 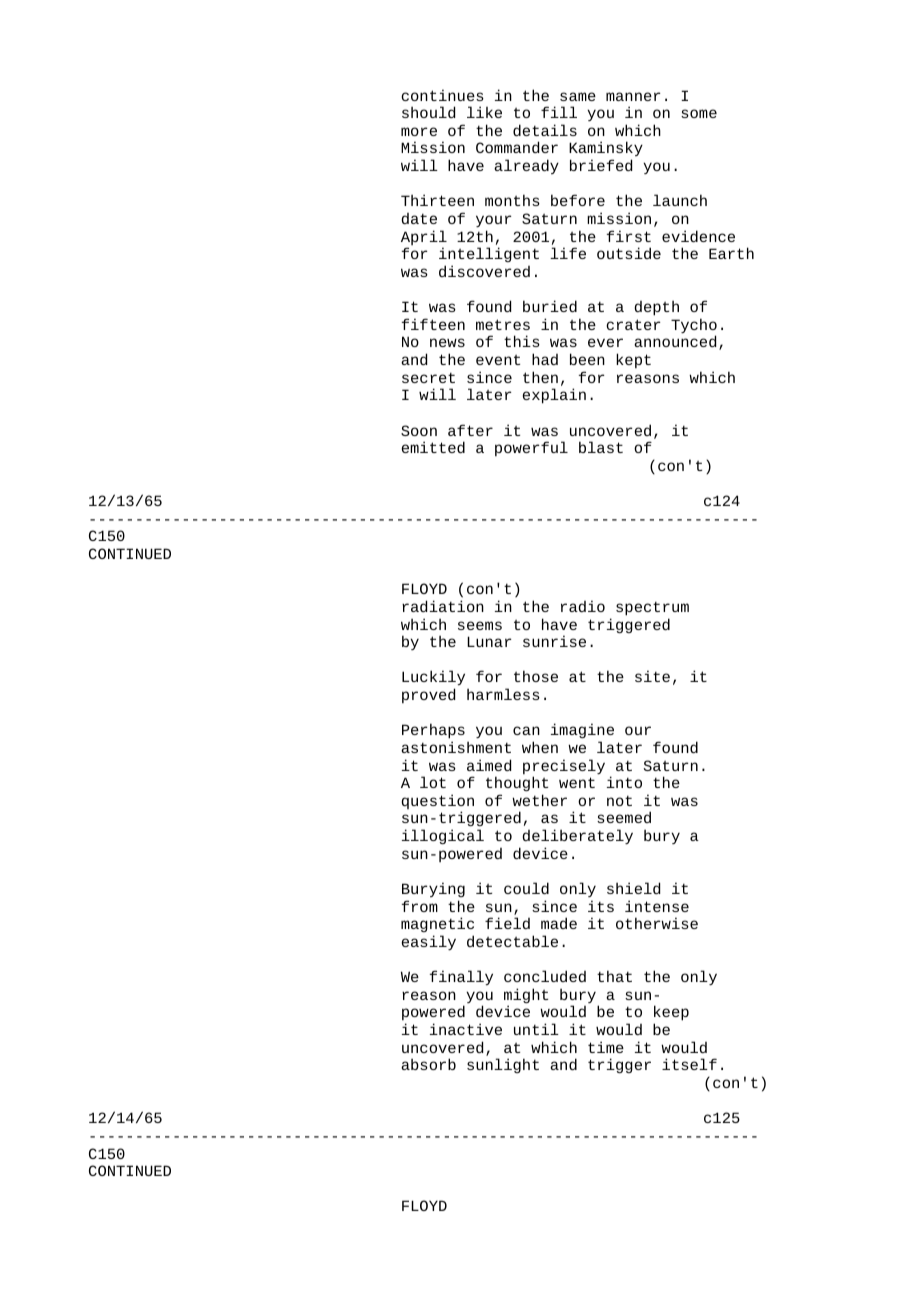 I want to click on continues, so click(x=442, y=95).
